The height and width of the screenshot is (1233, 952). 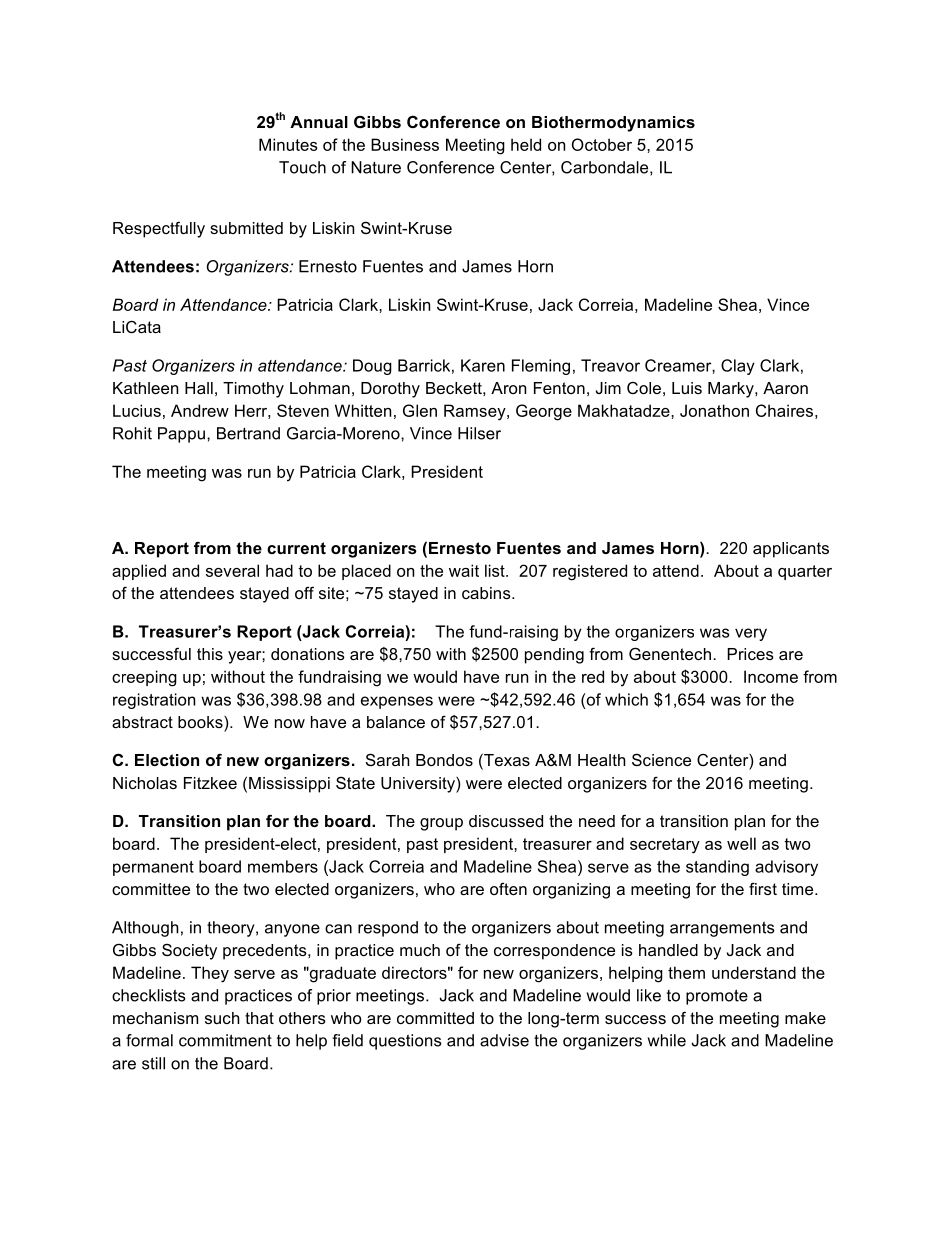 What do you see at coordinates (483, 365) in the screenshot?
I see `Karen` at bounding box center [483, 365].
